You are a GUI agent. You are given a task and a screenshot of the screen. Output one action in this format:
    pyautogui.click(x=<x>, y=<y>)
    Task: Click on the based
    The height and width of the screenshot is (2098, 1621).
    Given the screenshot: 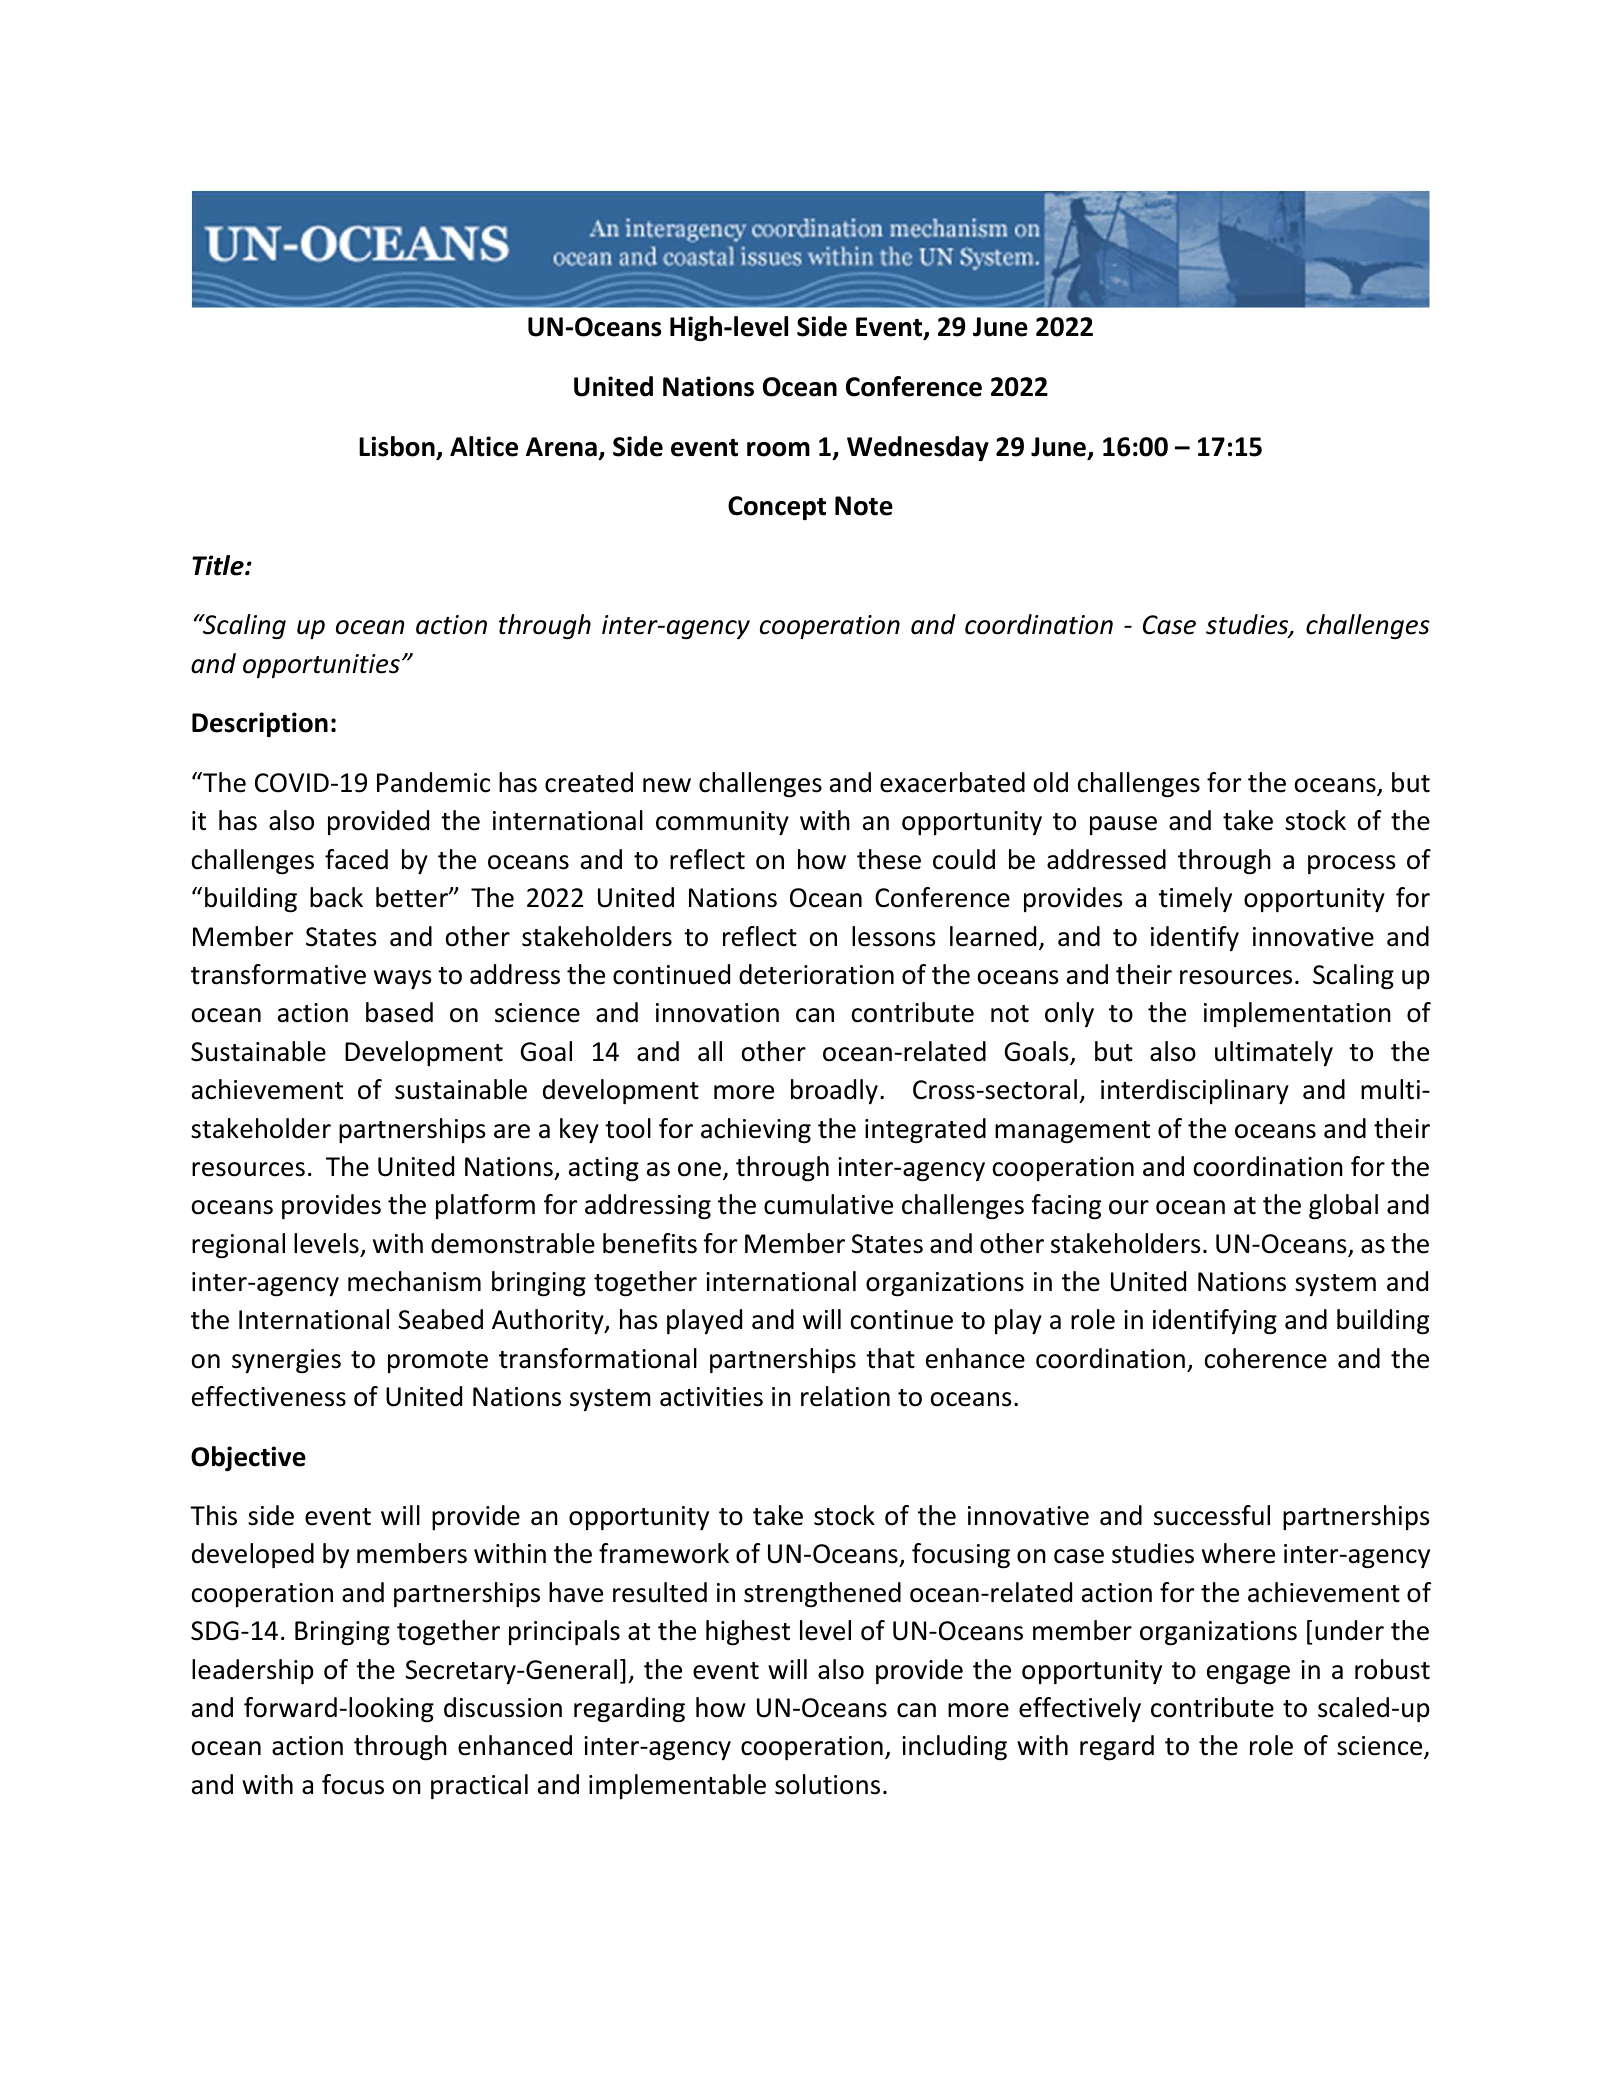 What is the action you would take?
    pyautogui.click(x=399, y=1012)
